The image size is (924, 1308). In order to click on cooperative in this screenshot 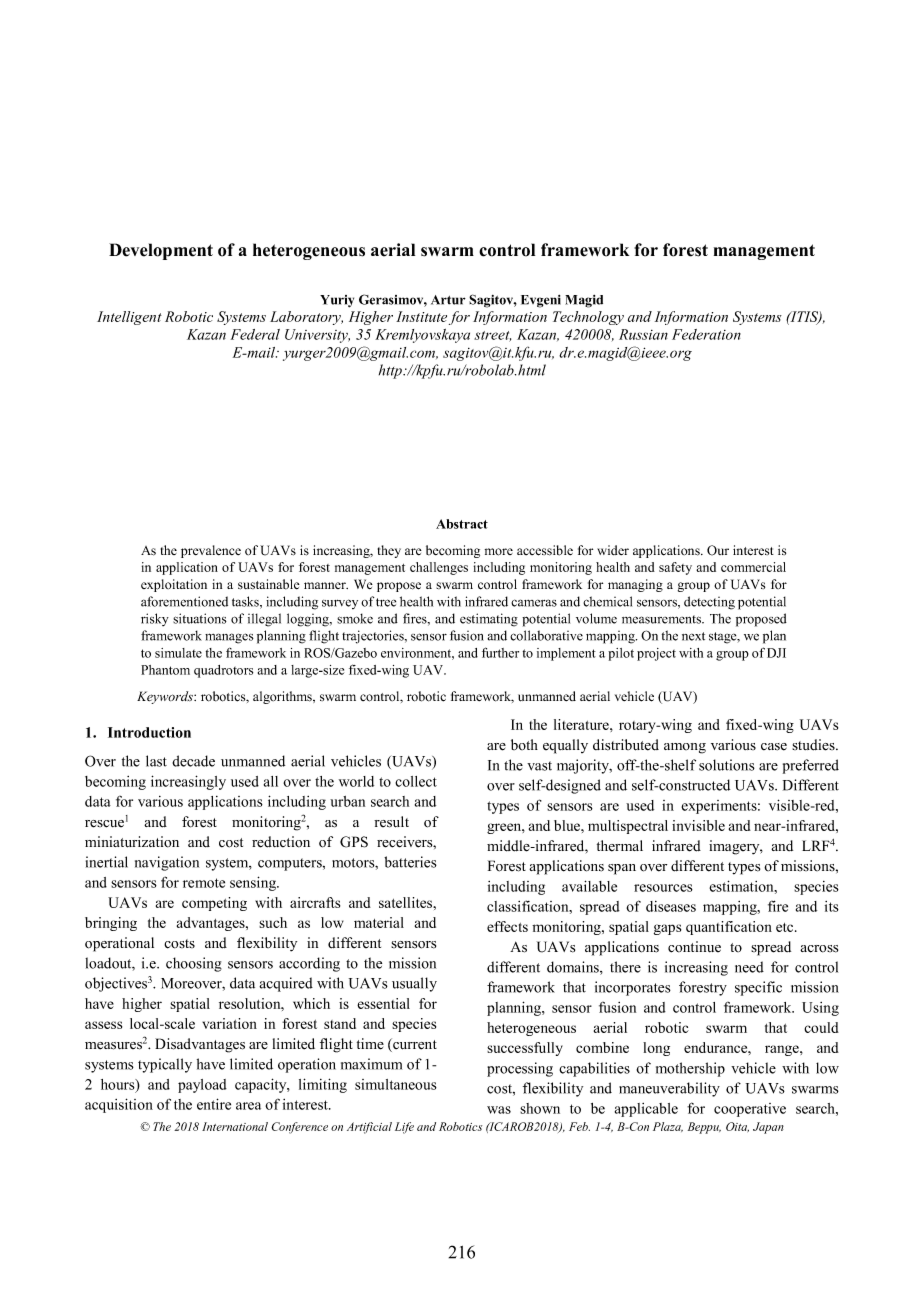, I will do `click(750, 1110)`.
